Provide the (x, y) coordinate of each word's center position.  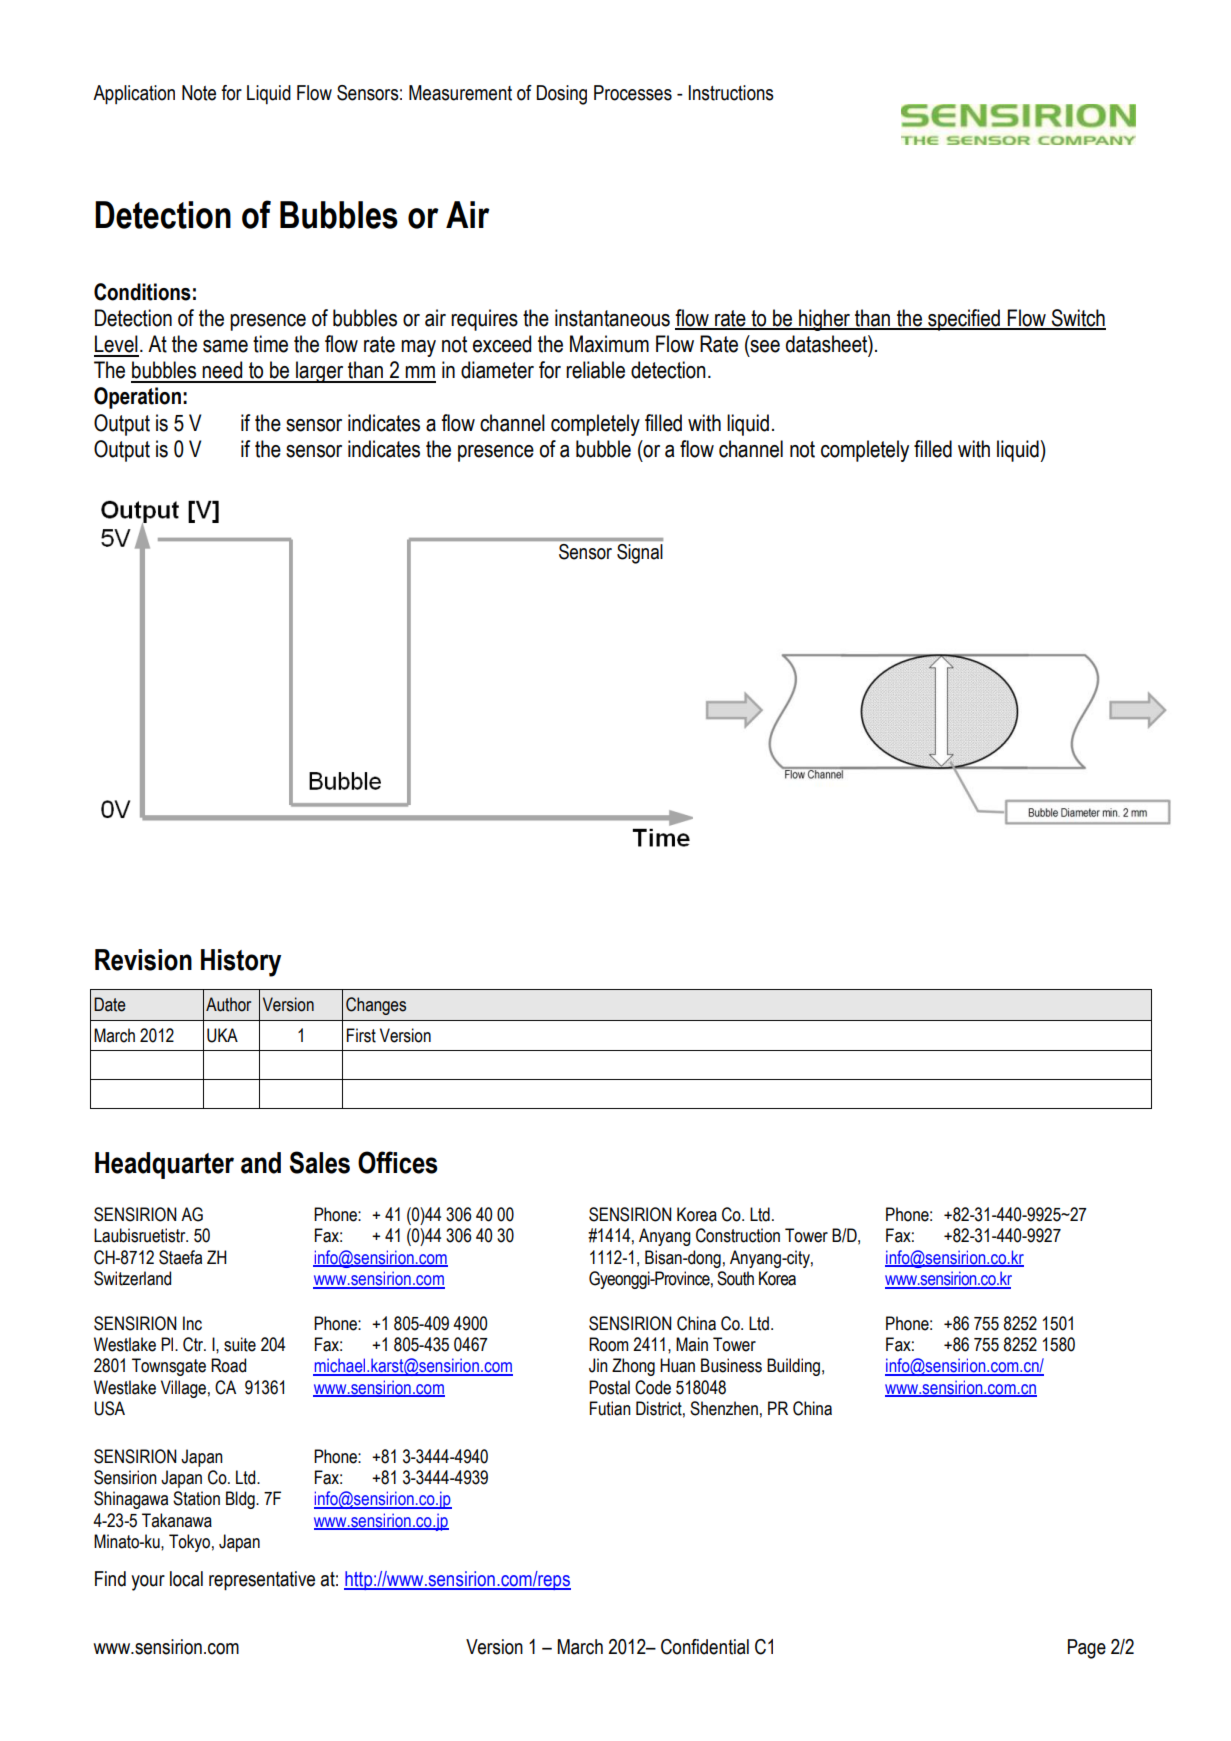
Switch (1077, 319)
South (735, 1278)
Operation (137, 398)
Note (199, 93)
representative (262, 1581)
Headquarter (164, 1165)
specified (964, 320)
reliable (595, 370)
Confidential (705, 1647)
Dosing (562, 95)
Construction (738, 1235)
